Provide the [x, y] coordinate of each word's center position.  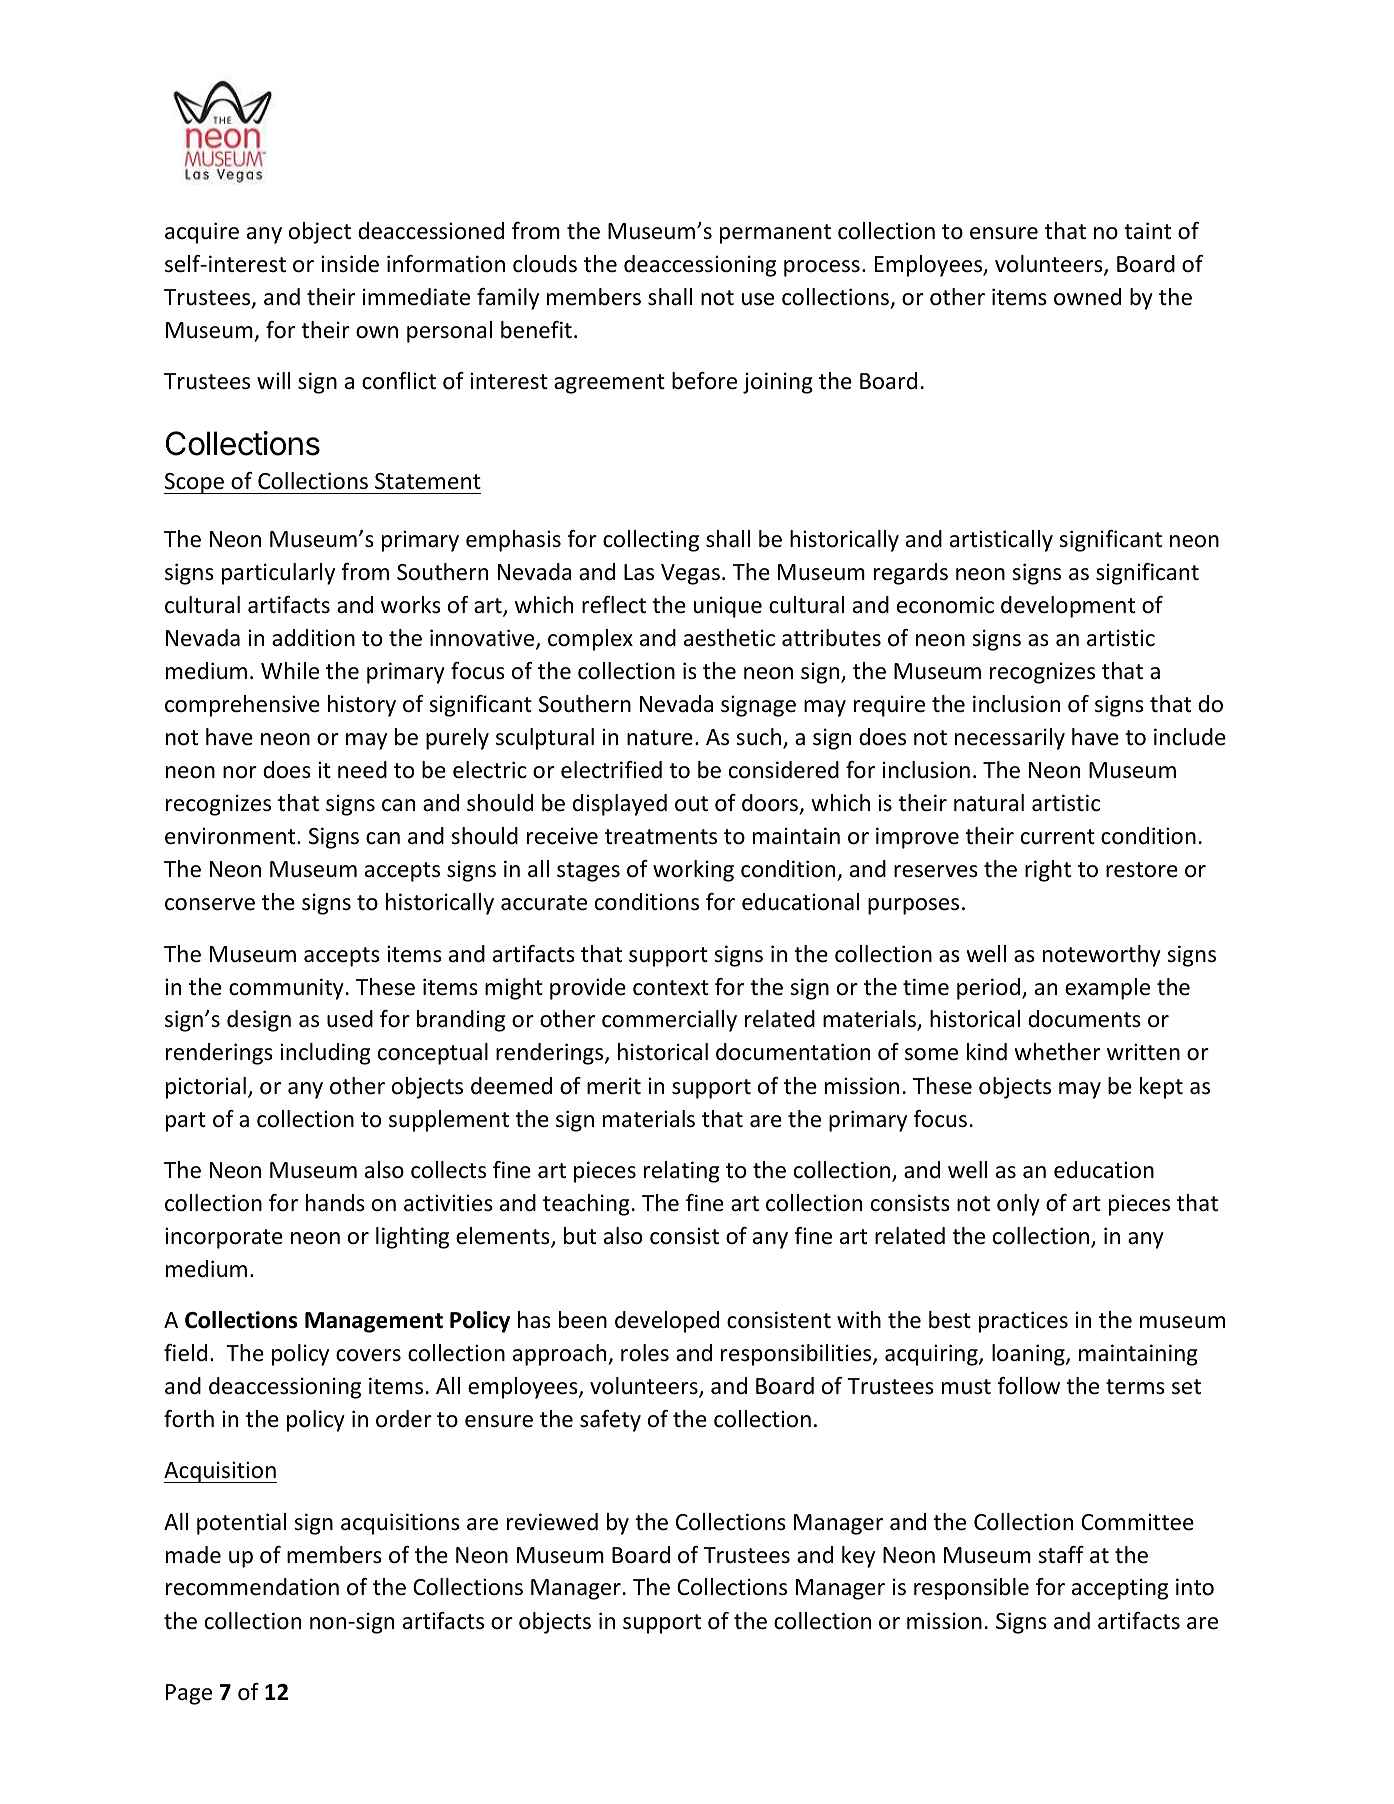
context [671, 988]
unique [728, 607]
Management [374, 1322]
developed [667, 1322]
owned [1087, 297]
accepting [1120, 1589]
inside [350, 264]
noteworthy [1102, 956]
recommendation [252, 1587]
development [1068, 607]
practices [1023, 1322]
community [286, 989]
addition [313, 638]
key [858, 1557]
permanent [775, 234]
